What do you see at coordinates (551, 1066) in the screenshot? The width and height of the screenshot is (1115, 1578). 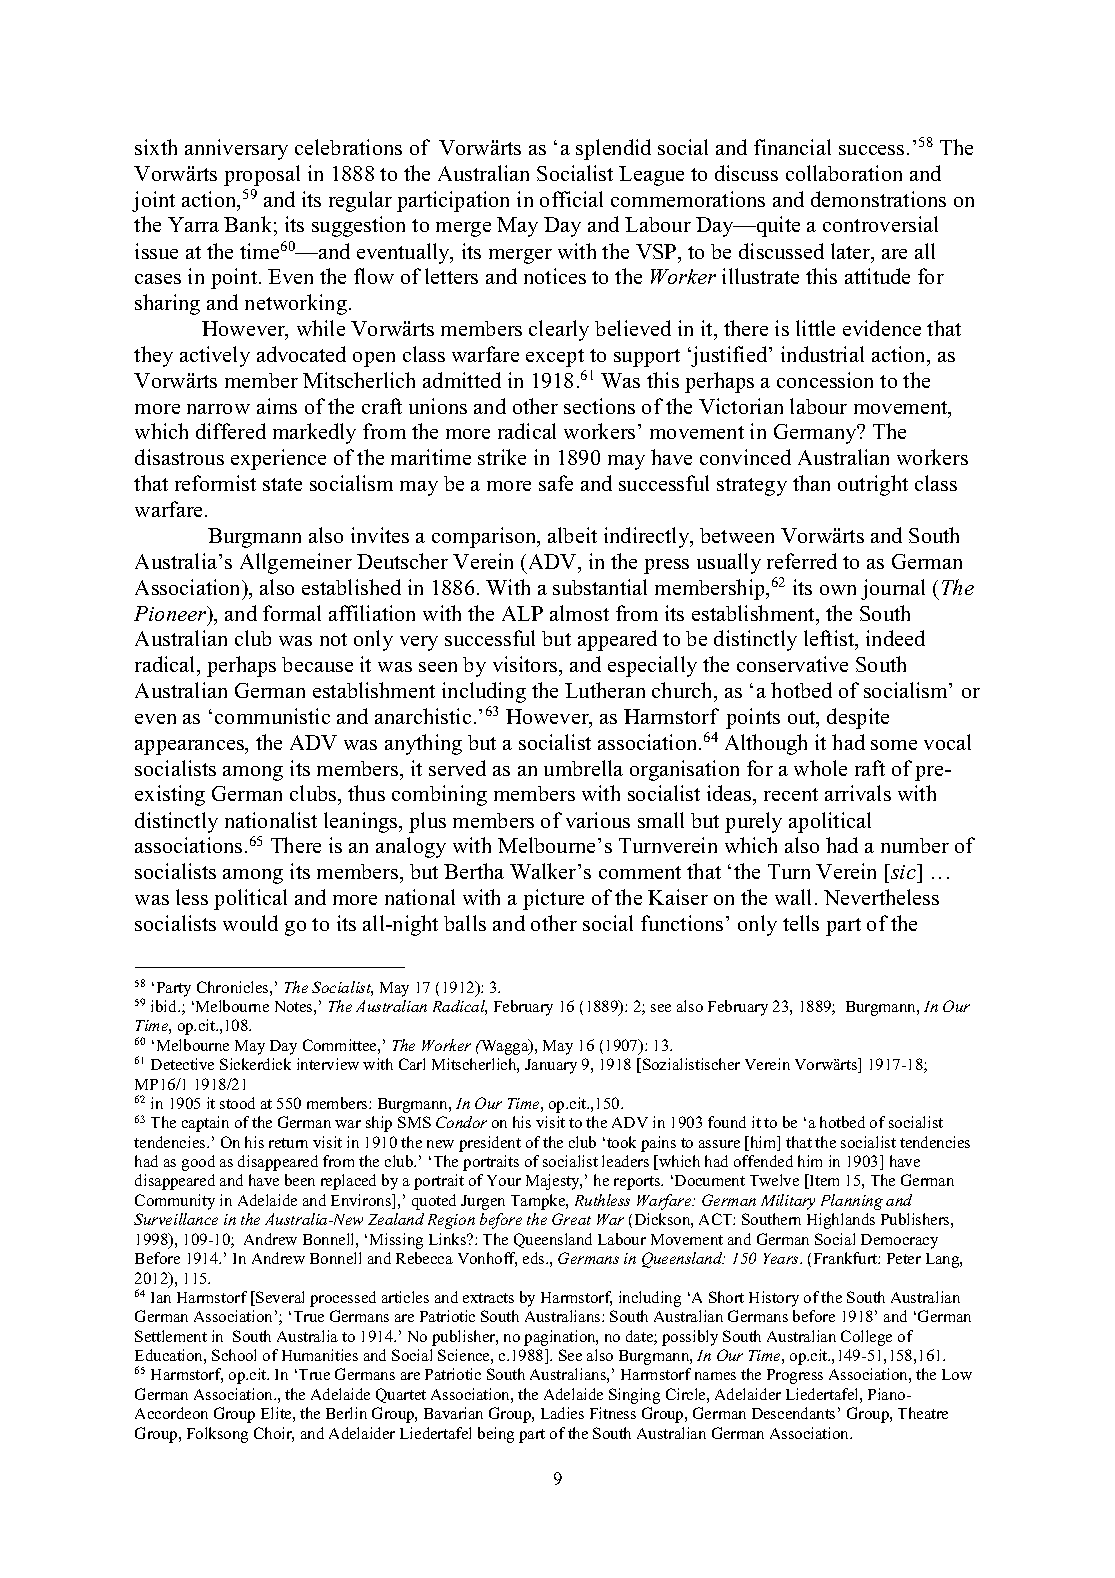 I see `January` at bounding box center [551, 1066].
